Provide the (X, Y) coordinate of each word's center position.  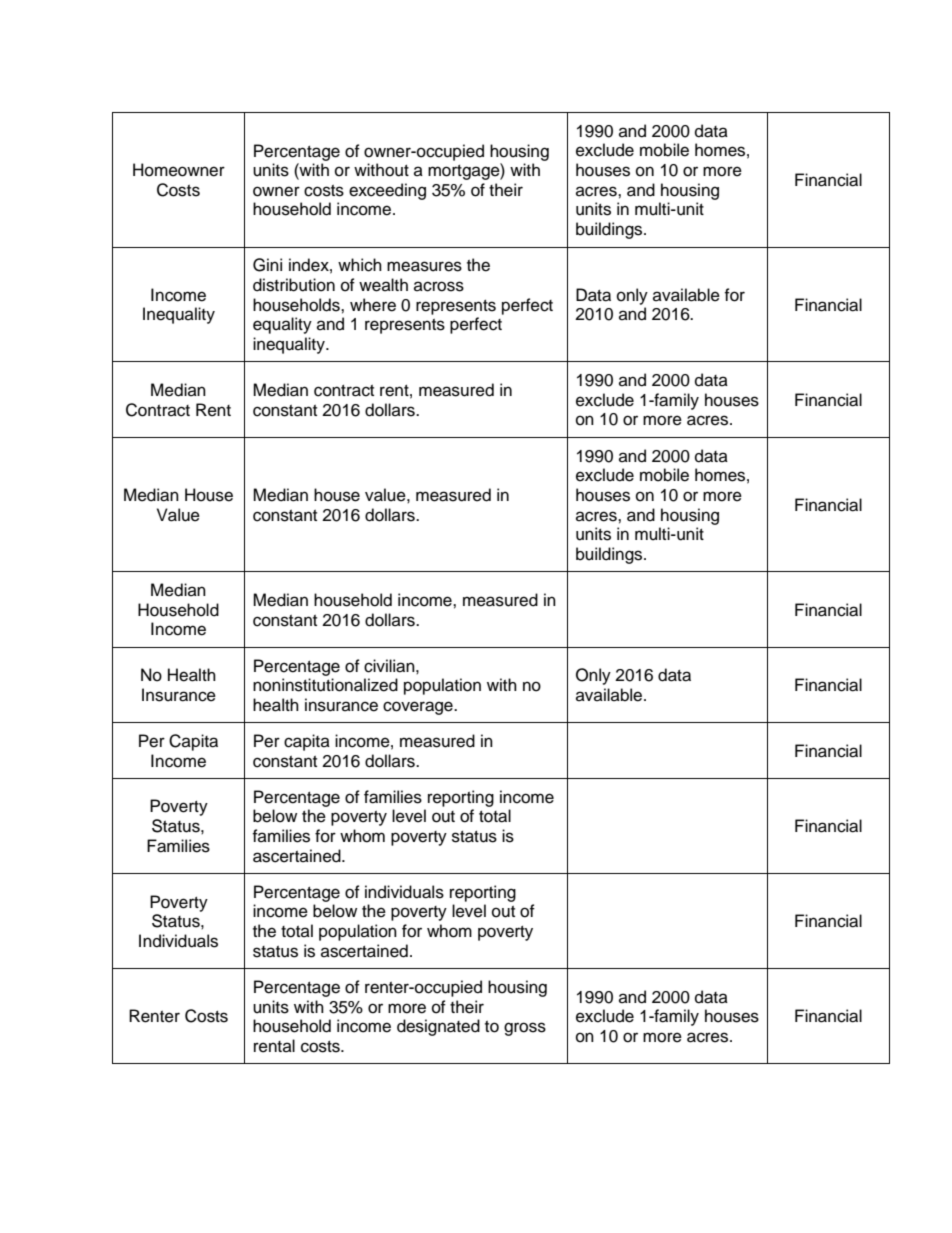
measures (424, 266)
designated (438, 1027)
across (439, 286)
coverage (419, 708)
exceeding (387, 191)
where (373, 305)
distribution (294, 285)
